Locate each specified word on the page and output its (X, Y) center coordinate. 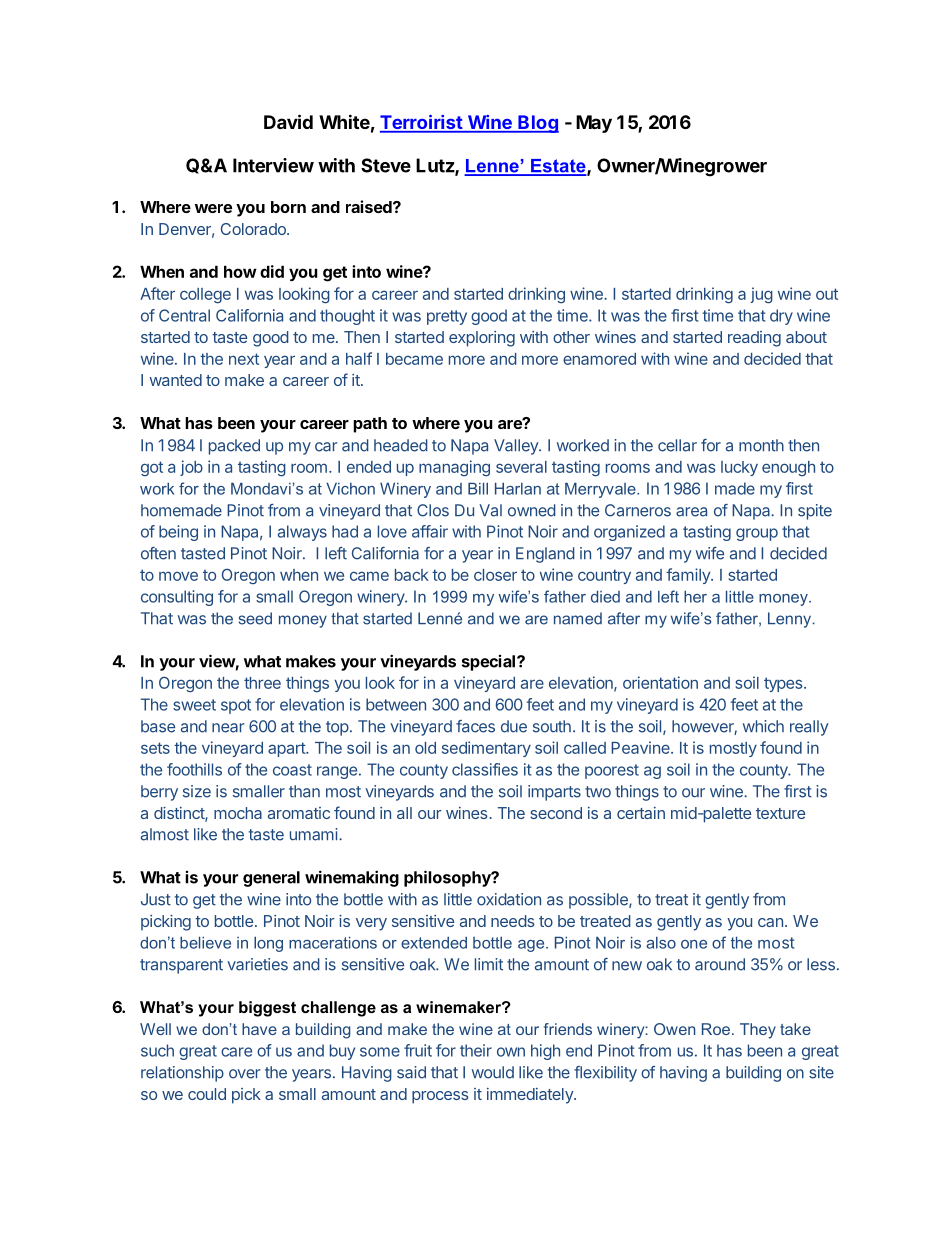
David (288, 121)
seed (255, 618)
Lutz (436, 166)
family (689, 576)
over (244, 1074)
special (490, 663)
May (594, 124)
